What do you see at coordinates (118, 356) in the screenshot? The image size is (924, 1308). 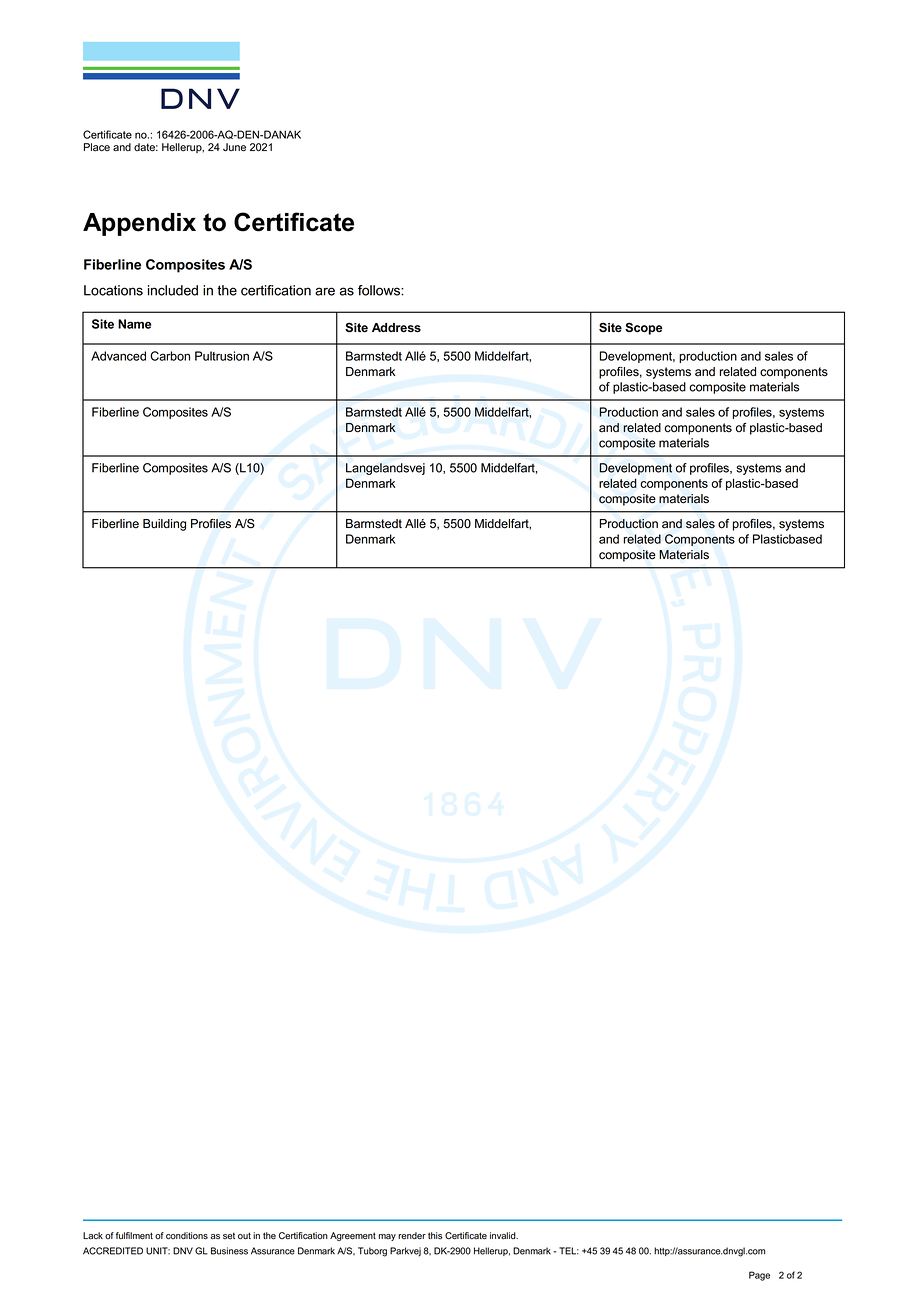 I see `Advanced` at bounding box center [118, 356].
